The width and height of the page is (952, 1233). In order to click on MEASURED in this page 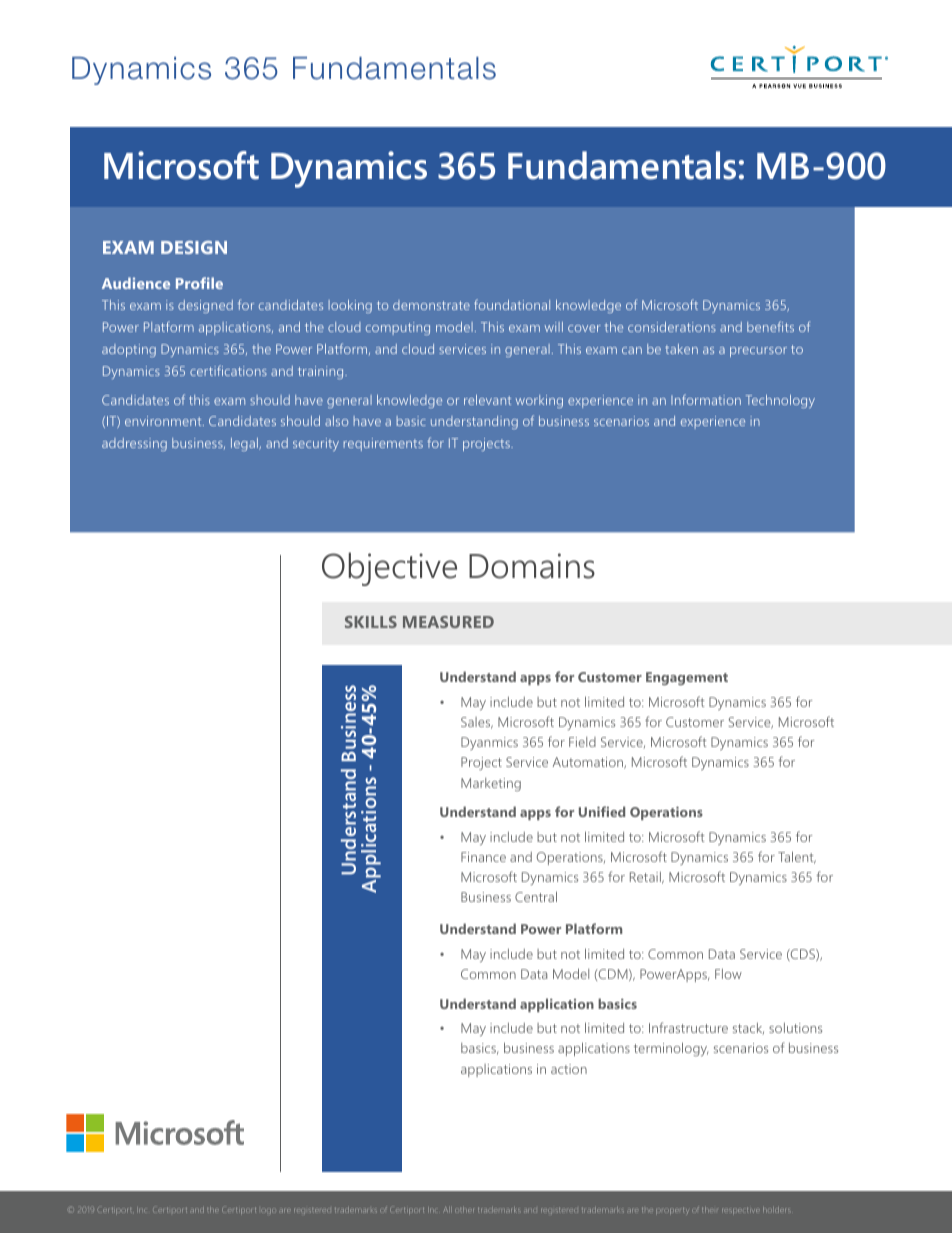, I will do `click(448, 622)`.
